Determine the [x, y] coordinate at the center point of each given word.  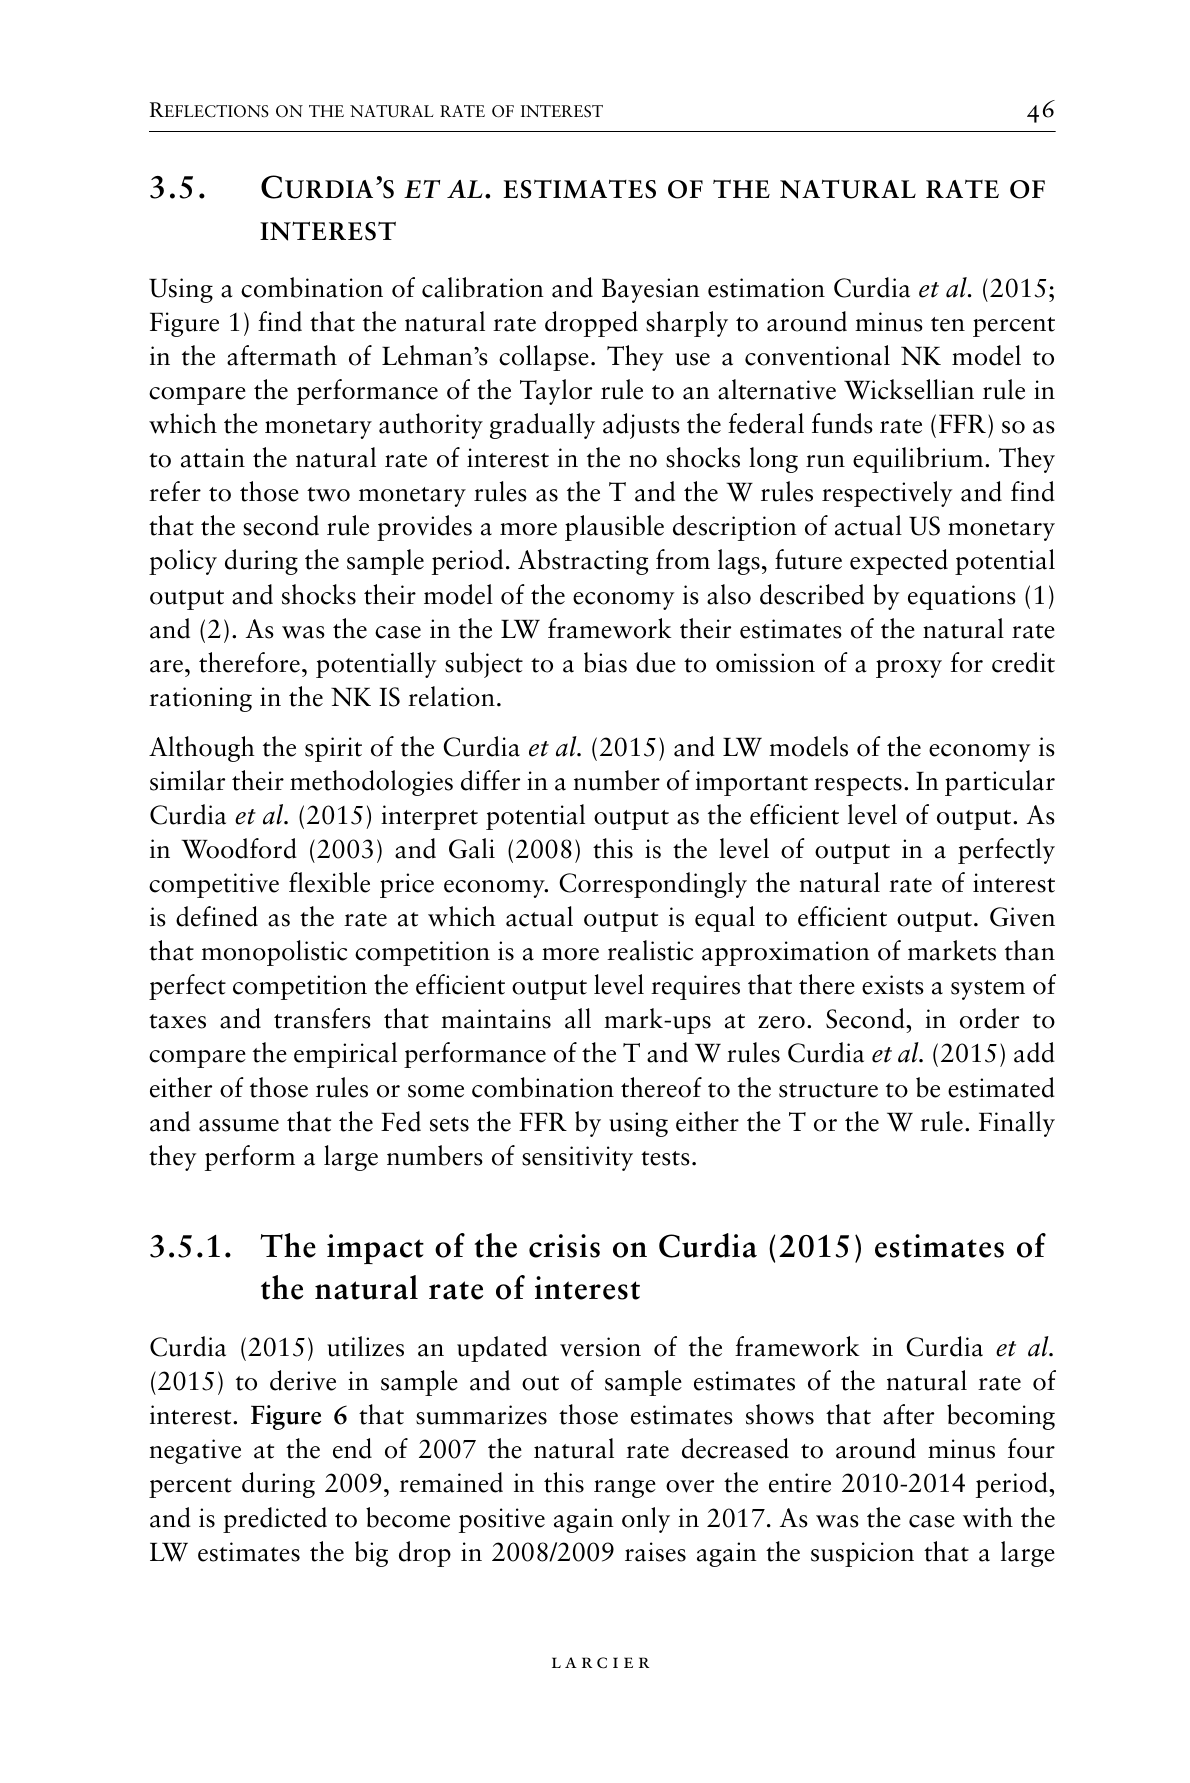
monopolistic [274, 953]
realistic [650, 950]
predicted [275, 1520]
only [646, 1520]
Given [1022, 917]
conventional [817, 355]
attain [213, 458]
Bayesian [651, 290]
